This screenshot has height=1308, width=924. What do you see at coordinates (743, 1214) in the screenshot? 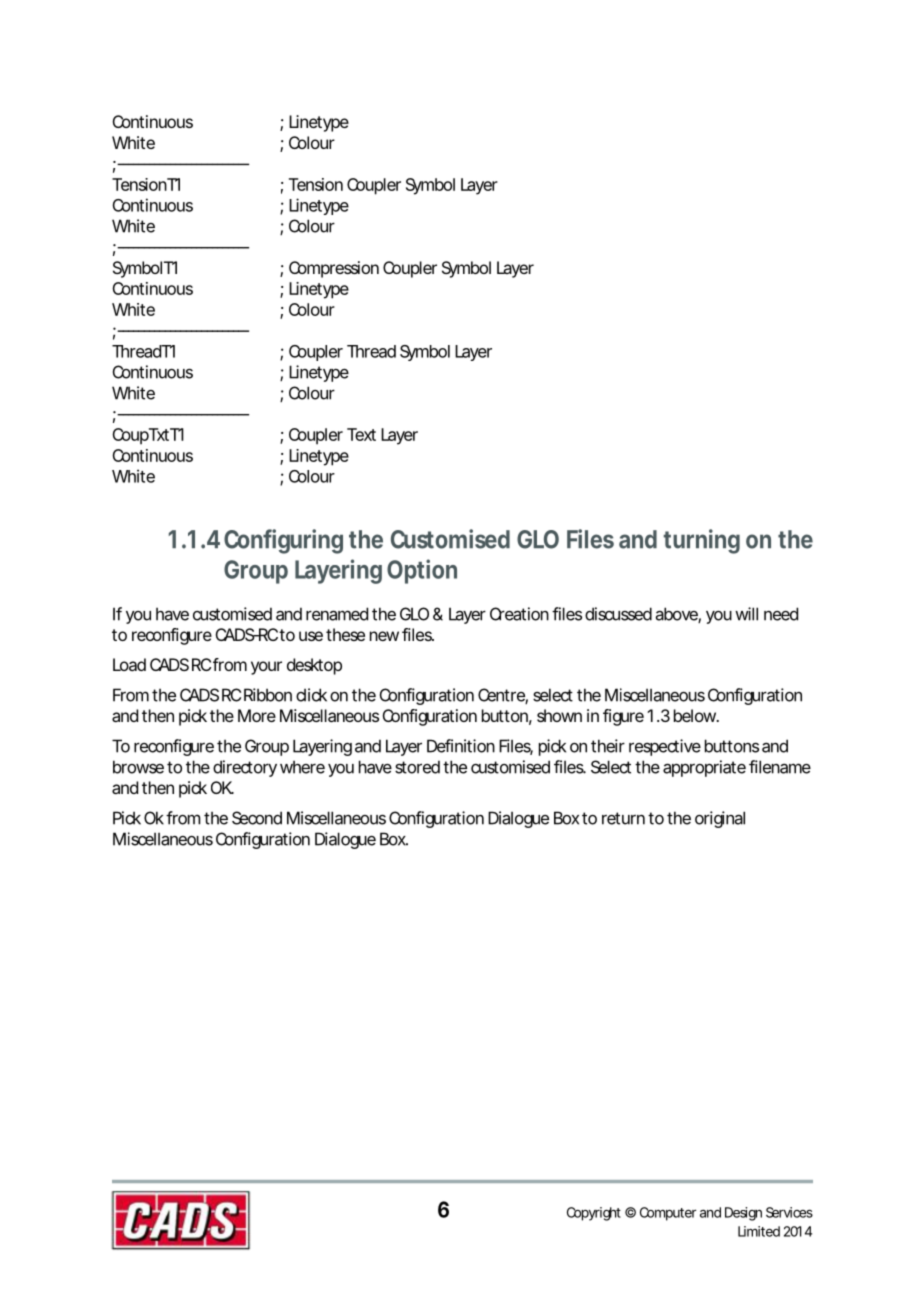
I see `Design` at bounding box center [743, 1214].
